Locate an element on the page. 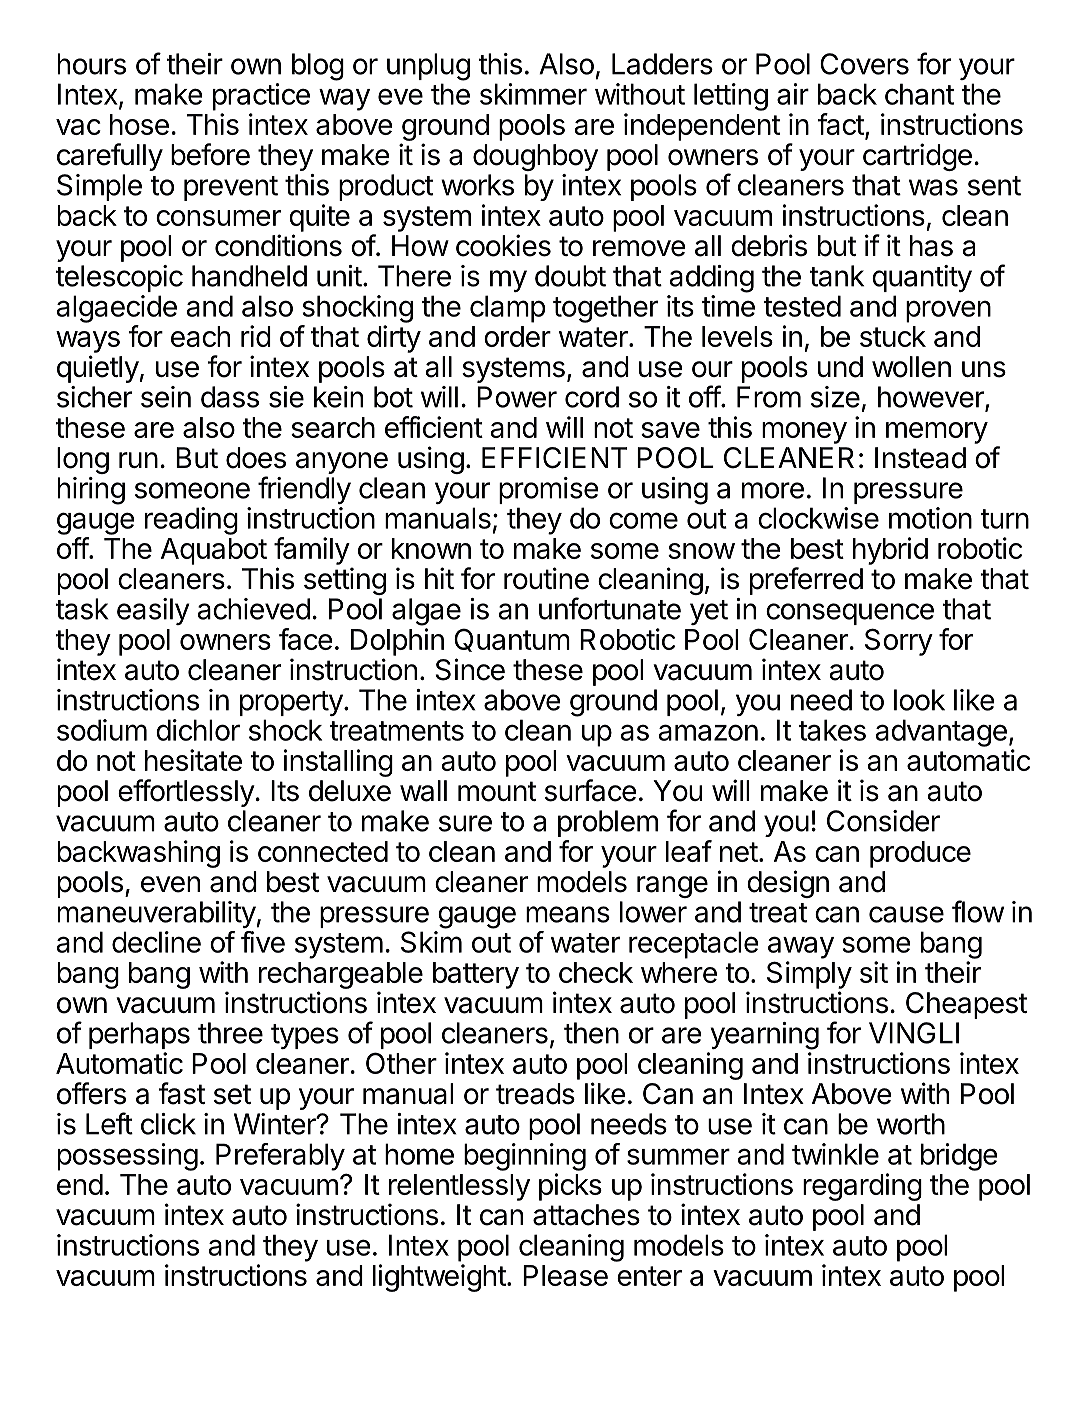 This page has height=1411, width=1090. check is located at coordinates (596, 972).
